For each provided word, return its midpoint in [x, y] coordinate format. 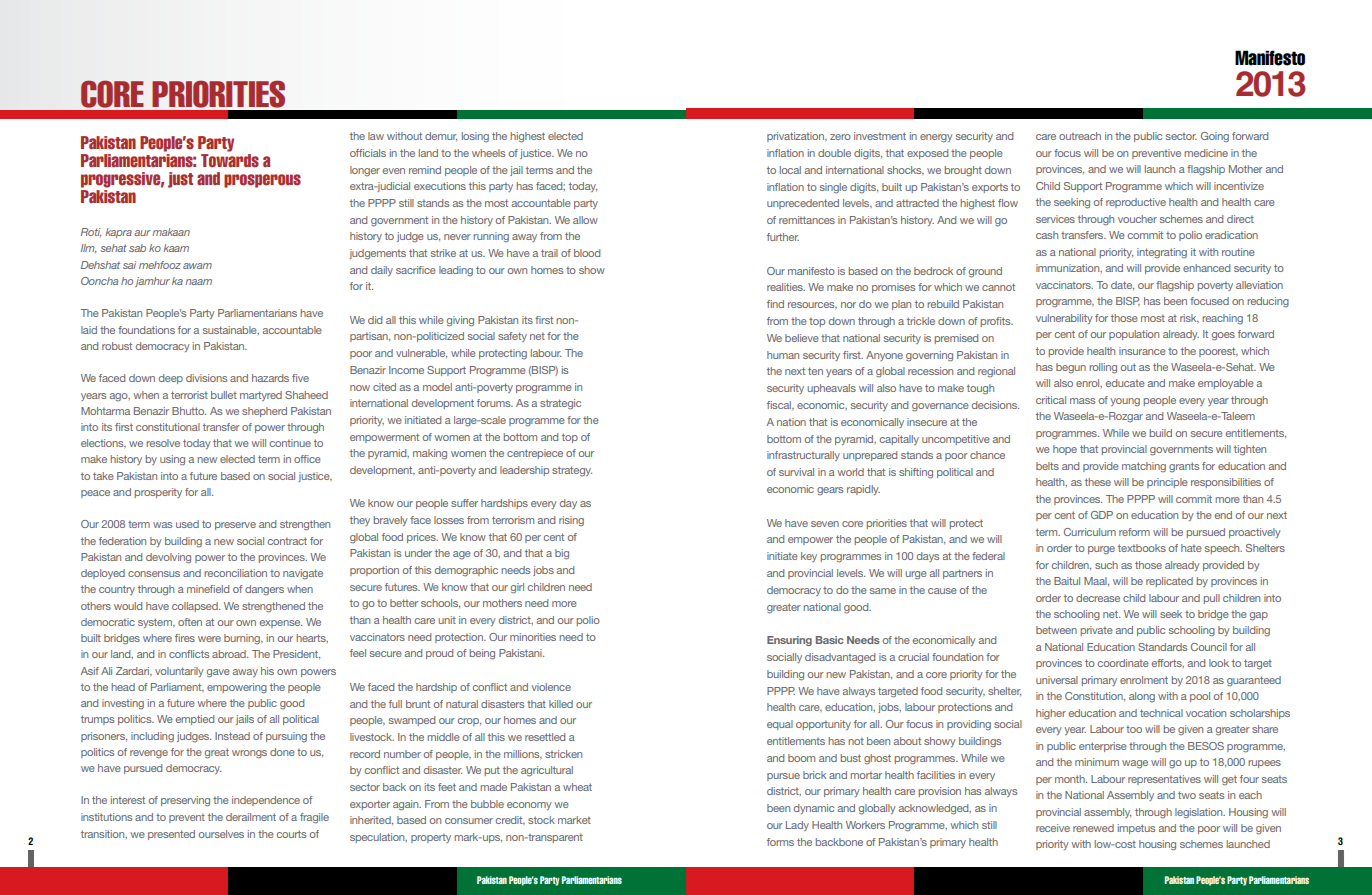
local [790, 170]
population [1134, 335]
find [775, 304]
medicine [1206, 153]
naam [198, 282]
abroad [230, 654]
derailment [251, 817]
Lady [797, 826]
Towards [230, 161]
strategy [572, 471]
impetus [1136, 829]
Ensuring [789, 641]
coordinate [1123, 663]
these [1098, 482]
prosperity [158, 493]
